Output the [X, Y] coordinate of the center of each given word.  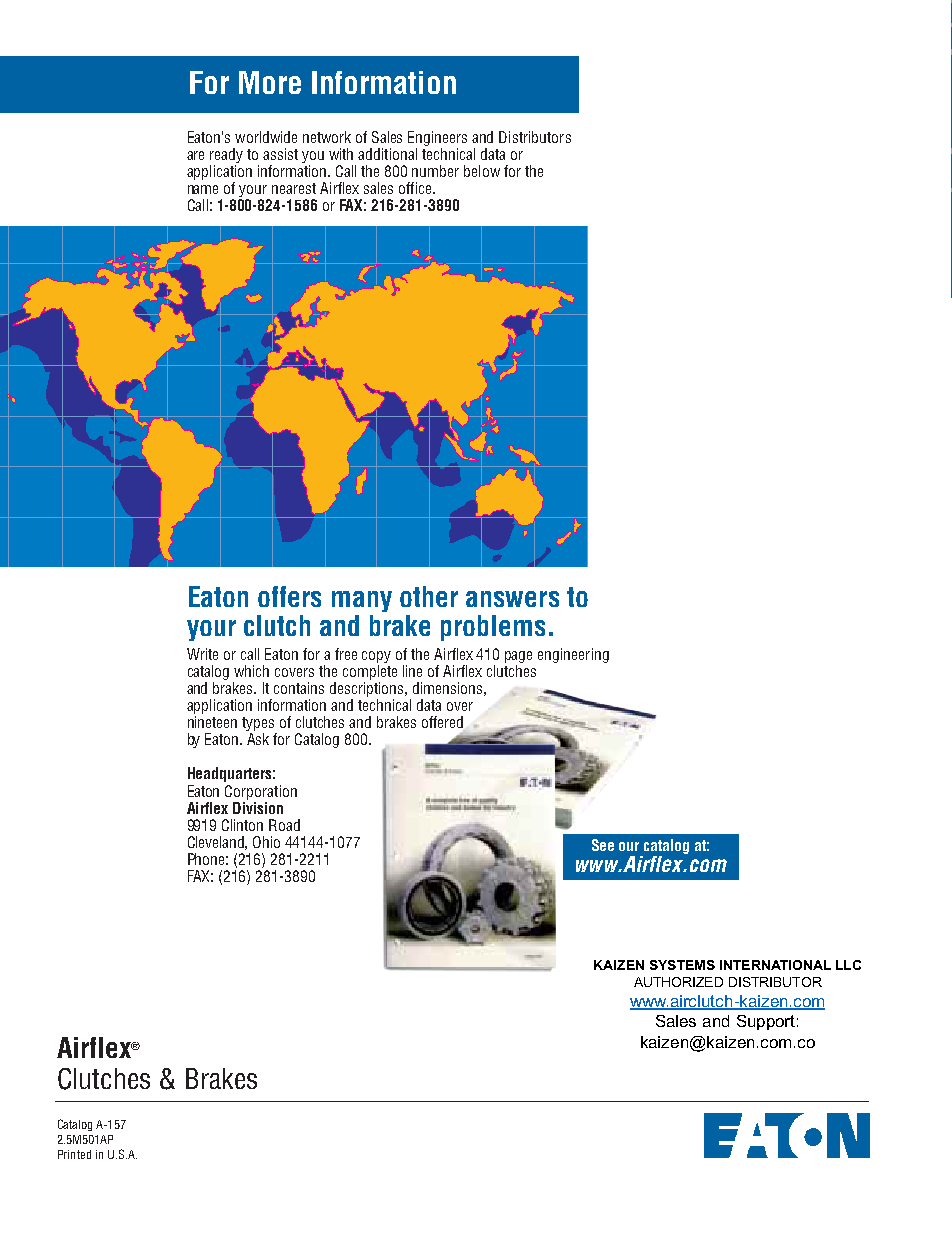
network [327, 137]
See [603, 845]
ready [226, 155]
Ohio [266, 842]
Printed [74, 1154]
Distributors [535, 137]
